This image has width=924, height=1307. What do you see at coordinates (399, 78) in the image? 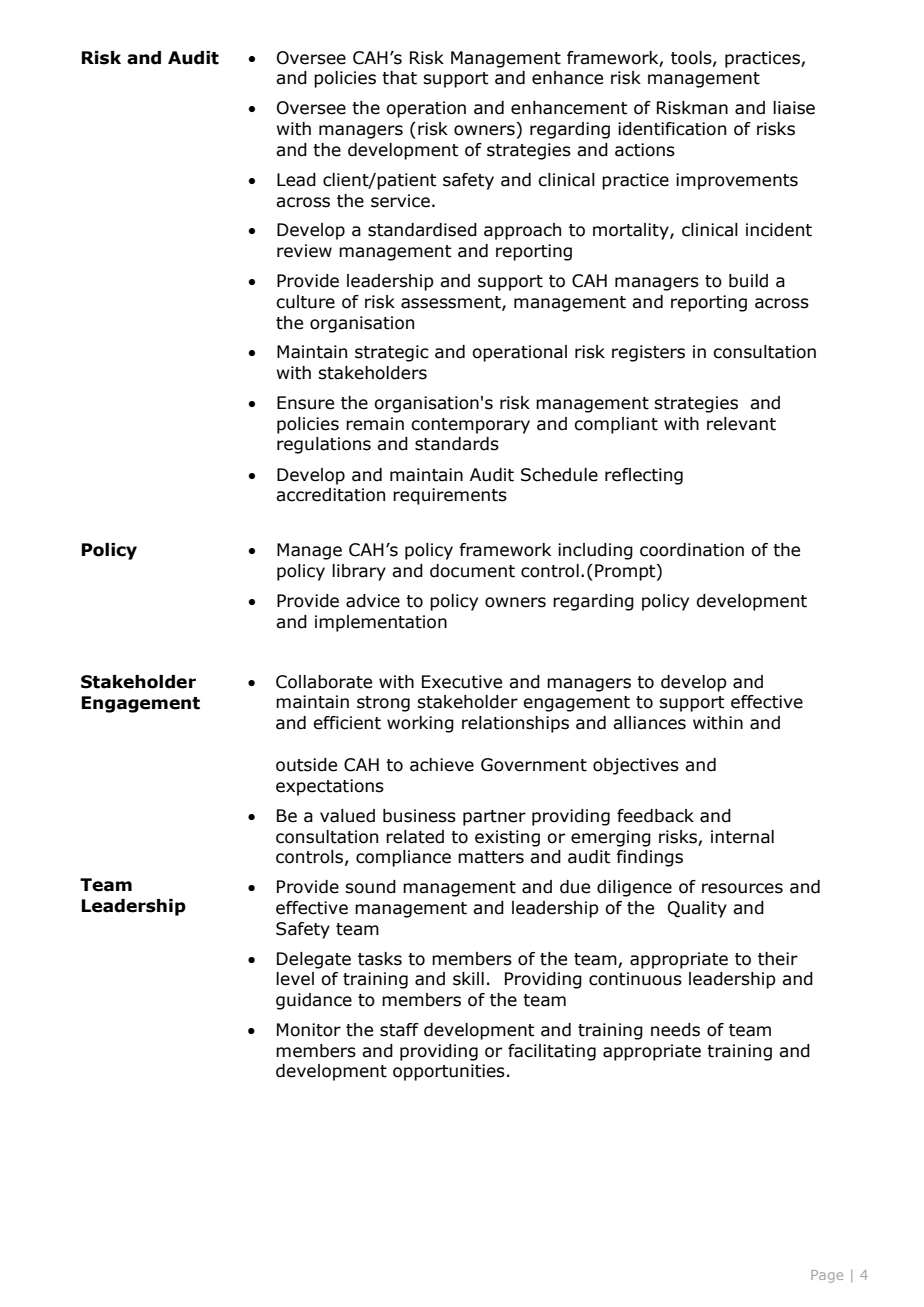
I see `that` at bounding box center [399, 78].
